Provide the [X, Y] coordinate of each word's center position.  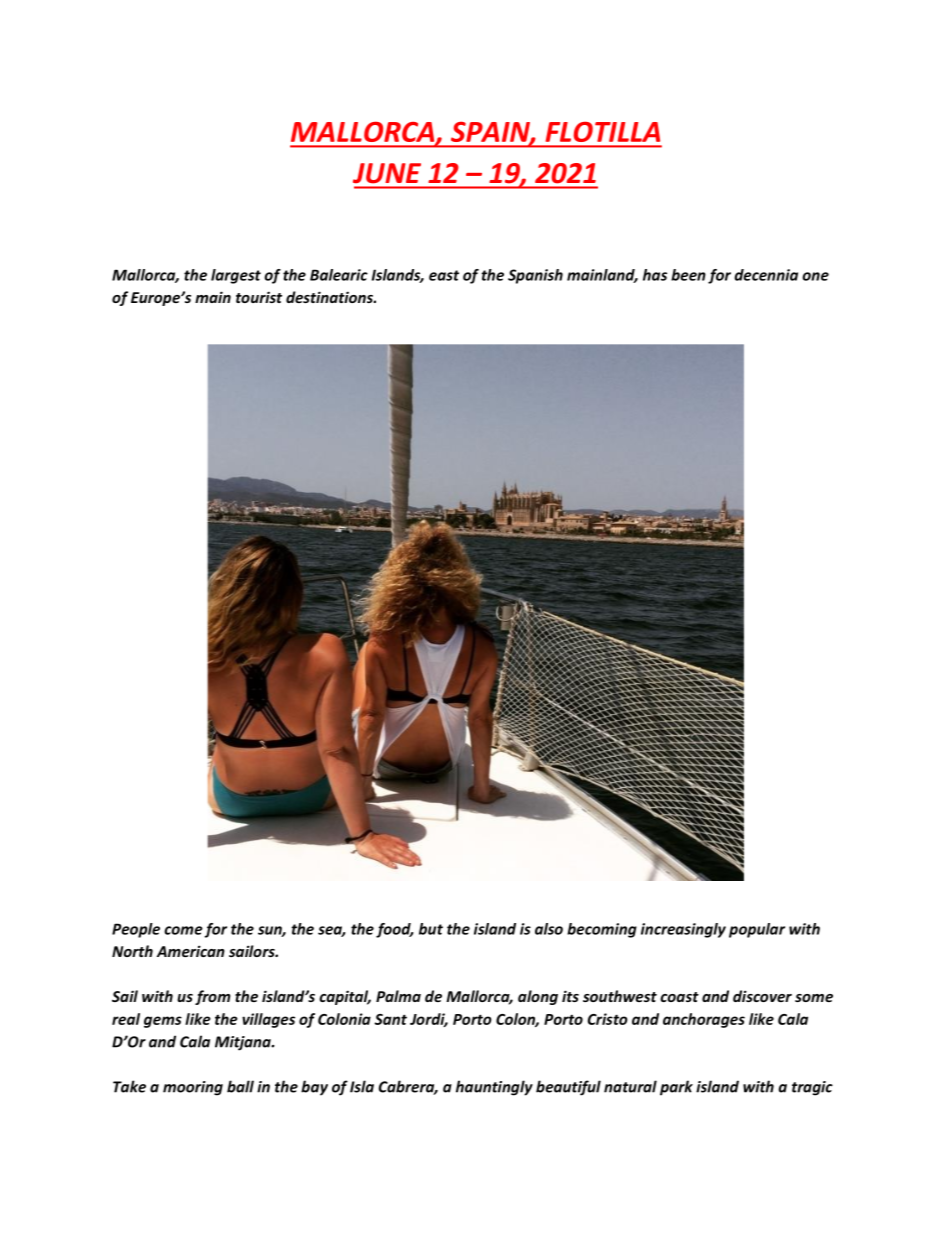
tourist [259, 297]
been [688, 275]
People [136, 930]
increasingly [683, 930]
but [431, 929]
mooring [193, 1088]
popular [757, 930]
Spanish [535, 276]
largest [236, 276]
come [183, 930]
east [444, 275]
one [815, 276]
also [549, 929]
